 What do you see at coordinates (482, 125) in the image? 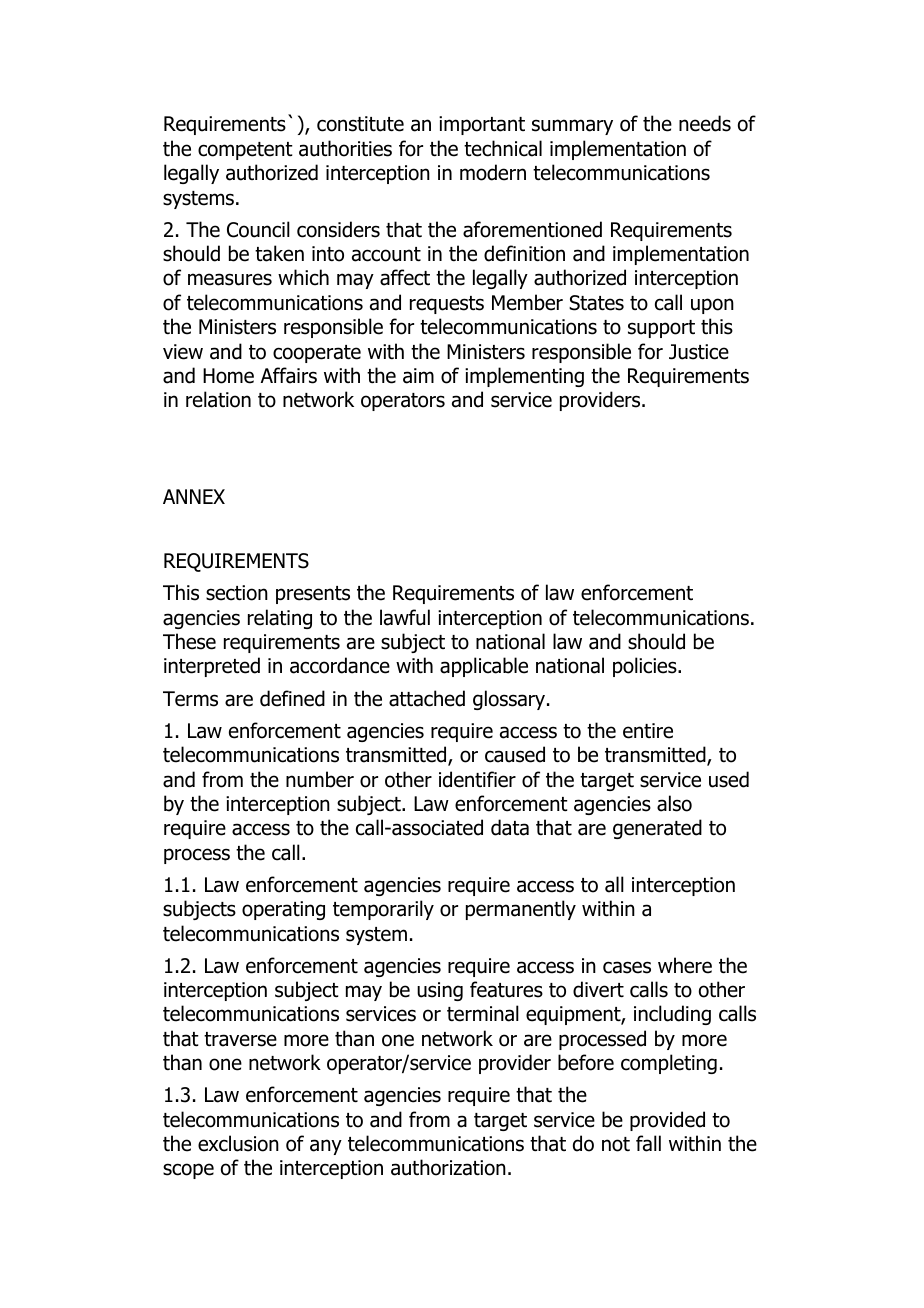
I see `important` at bounding box center [482, 125].
